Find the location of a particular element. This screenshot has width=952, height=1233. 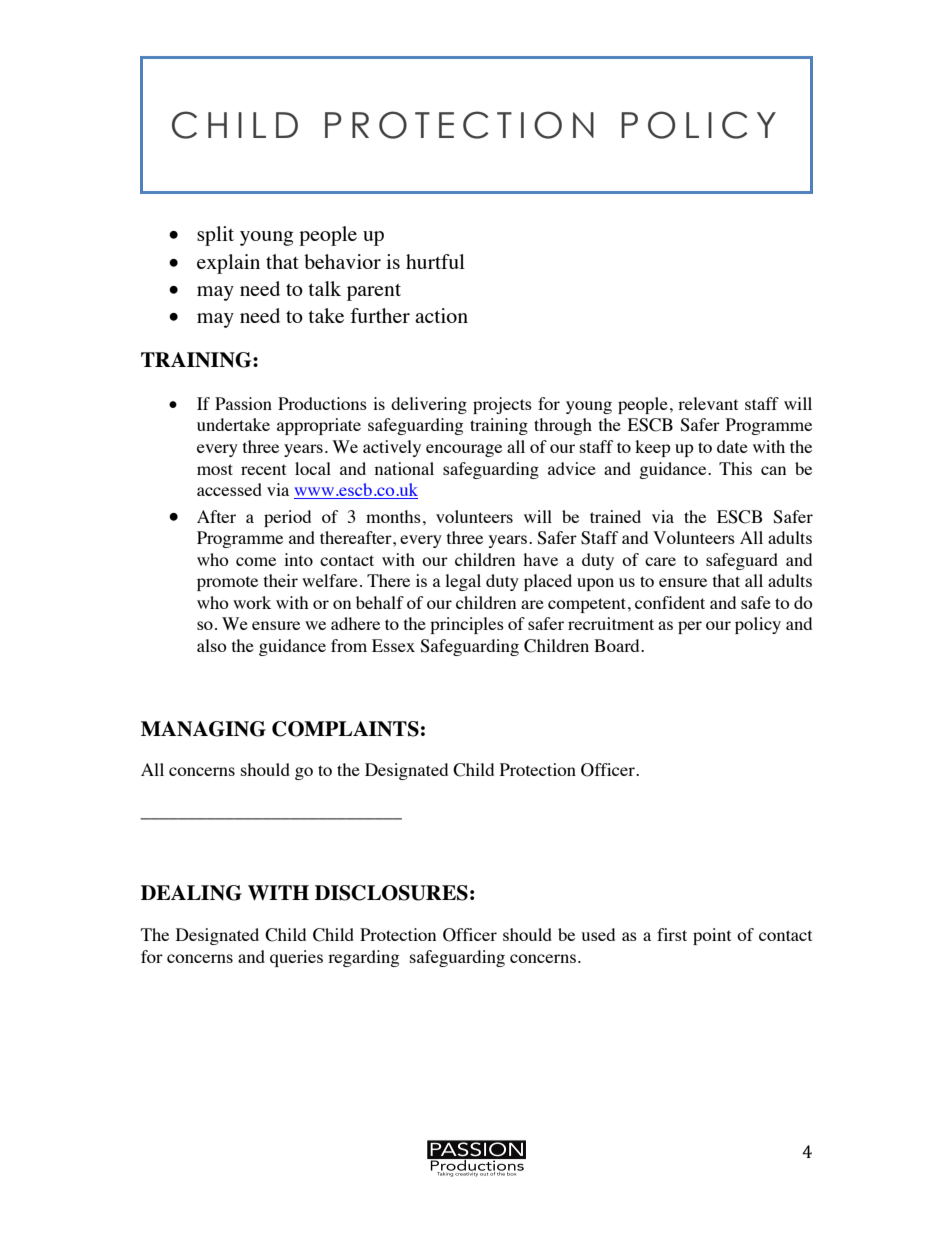

explain is located at coordinates (228, 264).
